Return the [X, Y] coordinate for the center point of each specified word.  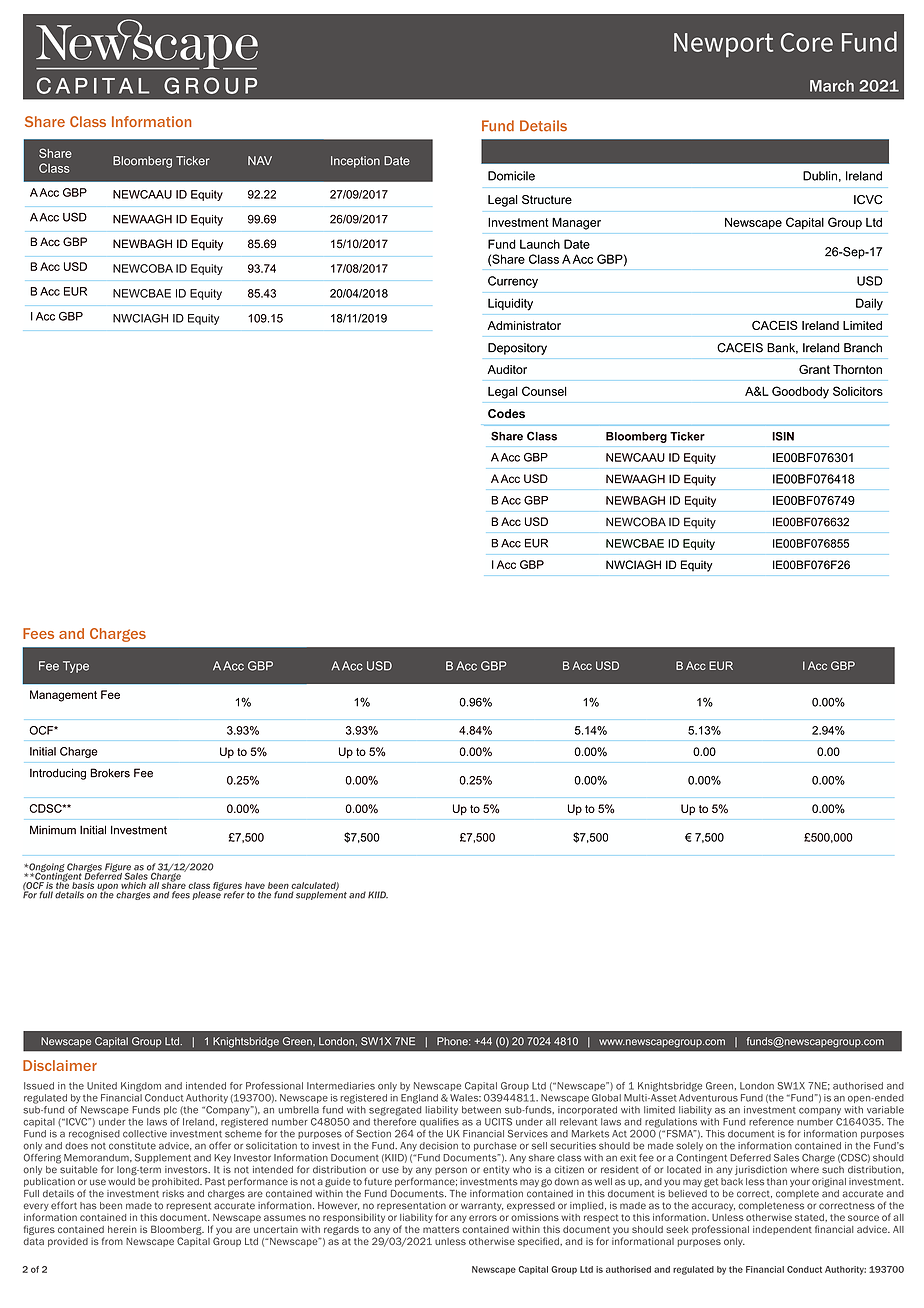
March [832, 86]
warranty [482, 1206]
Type [76, 667]
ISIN [783, 436]
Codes [506, 413]
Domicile [511, 176]
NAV [260, 160]
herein [122, 1229]
